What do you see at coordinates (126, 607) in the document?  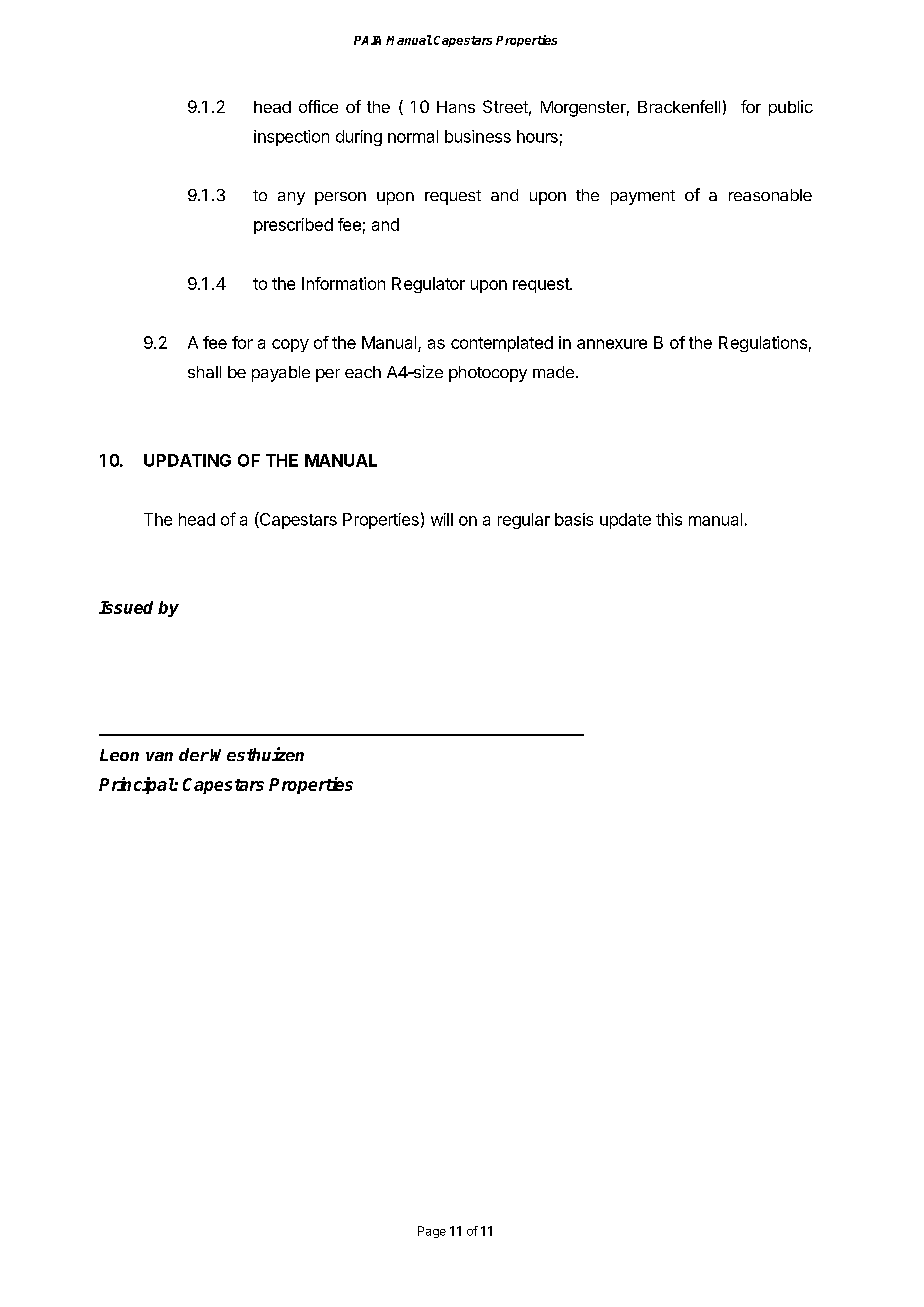 I see `Issued` at bounding box center [126, 607].
